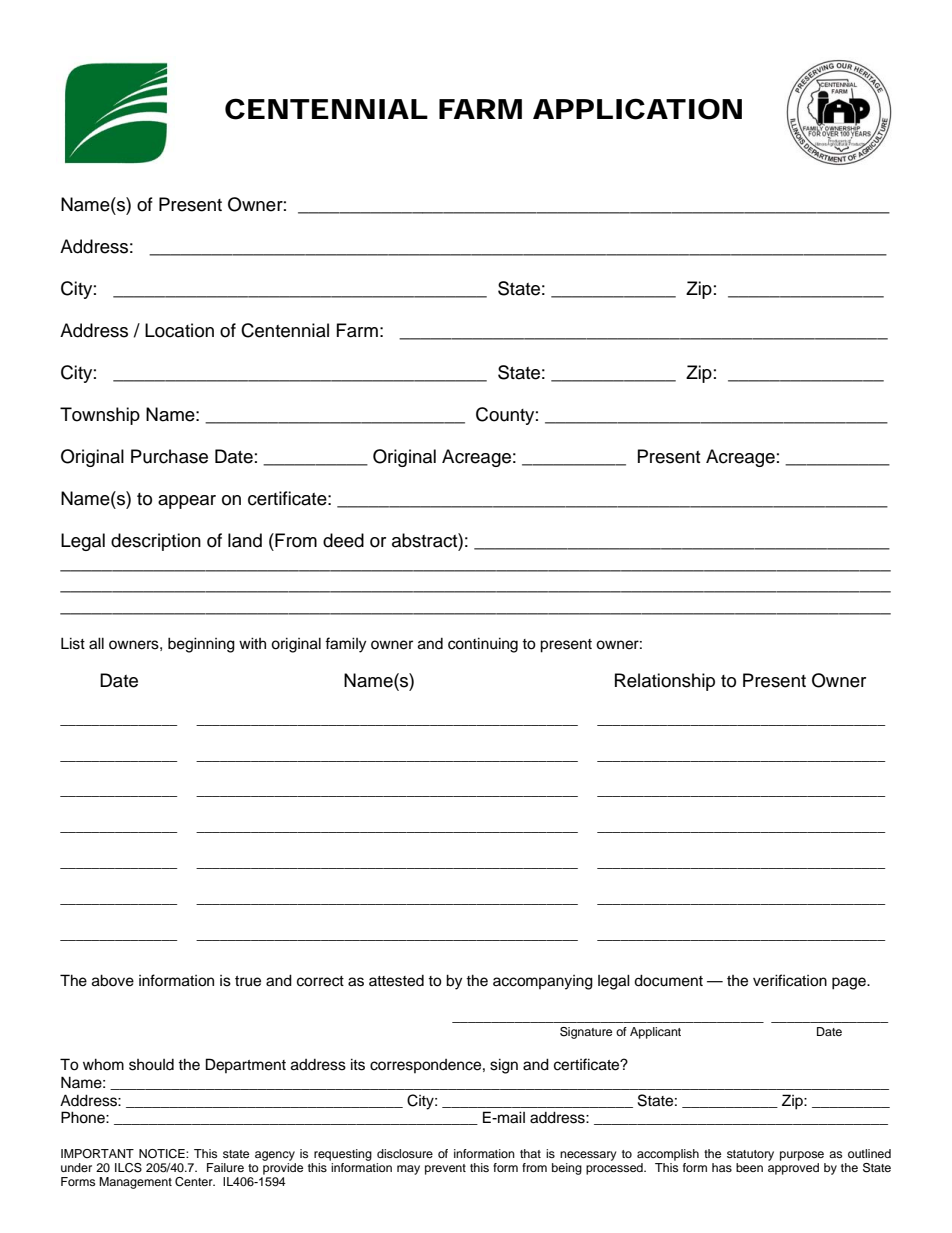  I want to click on continuing, so click(483, 645).
